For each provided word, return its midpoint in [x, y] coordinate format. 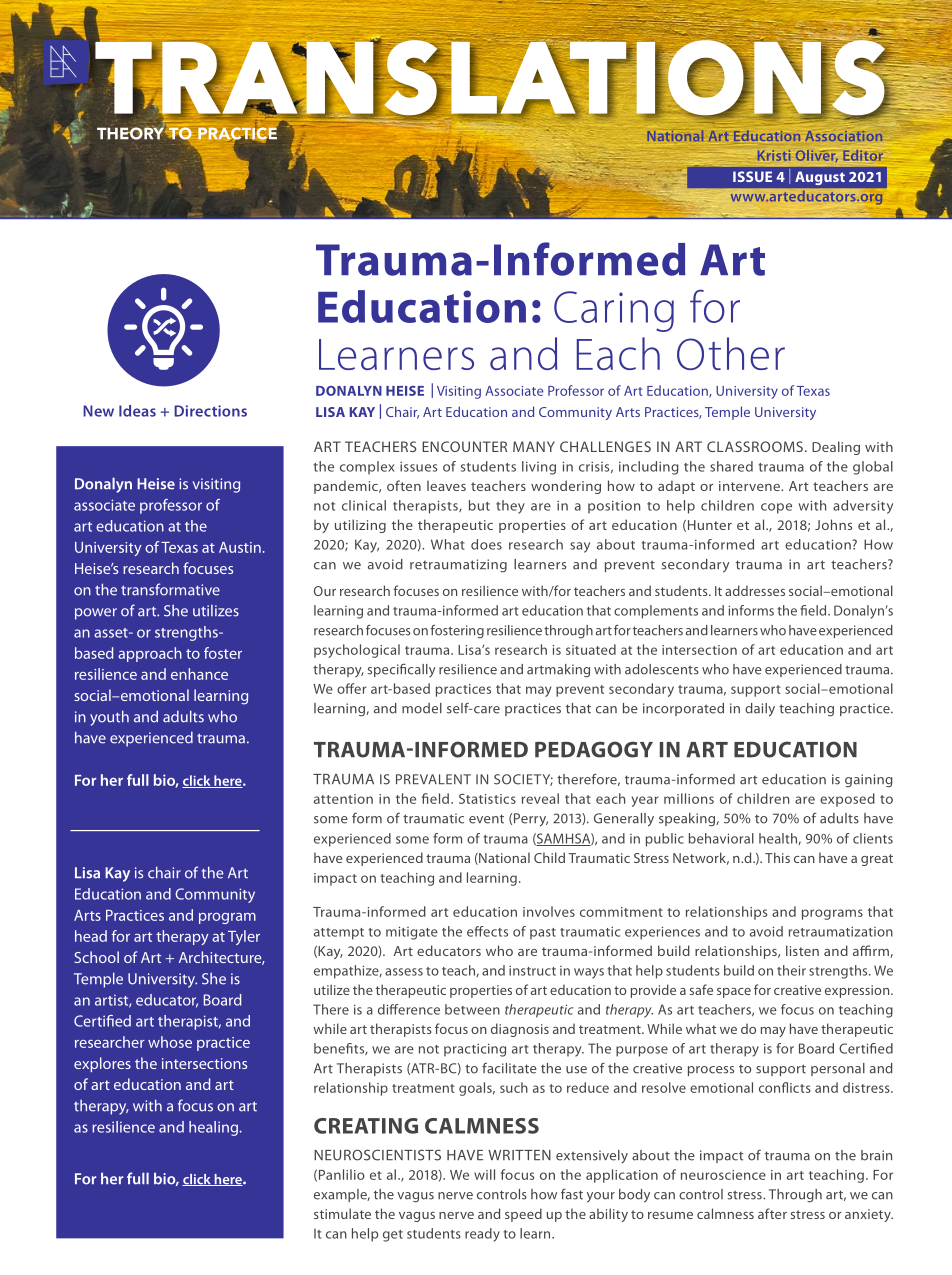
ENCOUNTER [464, 446]
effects [487, 931]
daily [760, 710]
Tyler [244, 937]
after [772, 1213]
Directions [210, 411]
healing [214, 1128]
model [422, 708]
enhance [199, 674]
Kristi [774, 155]
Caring [614, 311]
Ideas [137, 411]
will [484, 1174]
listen [802, 950]
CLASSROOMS [755, 446]
